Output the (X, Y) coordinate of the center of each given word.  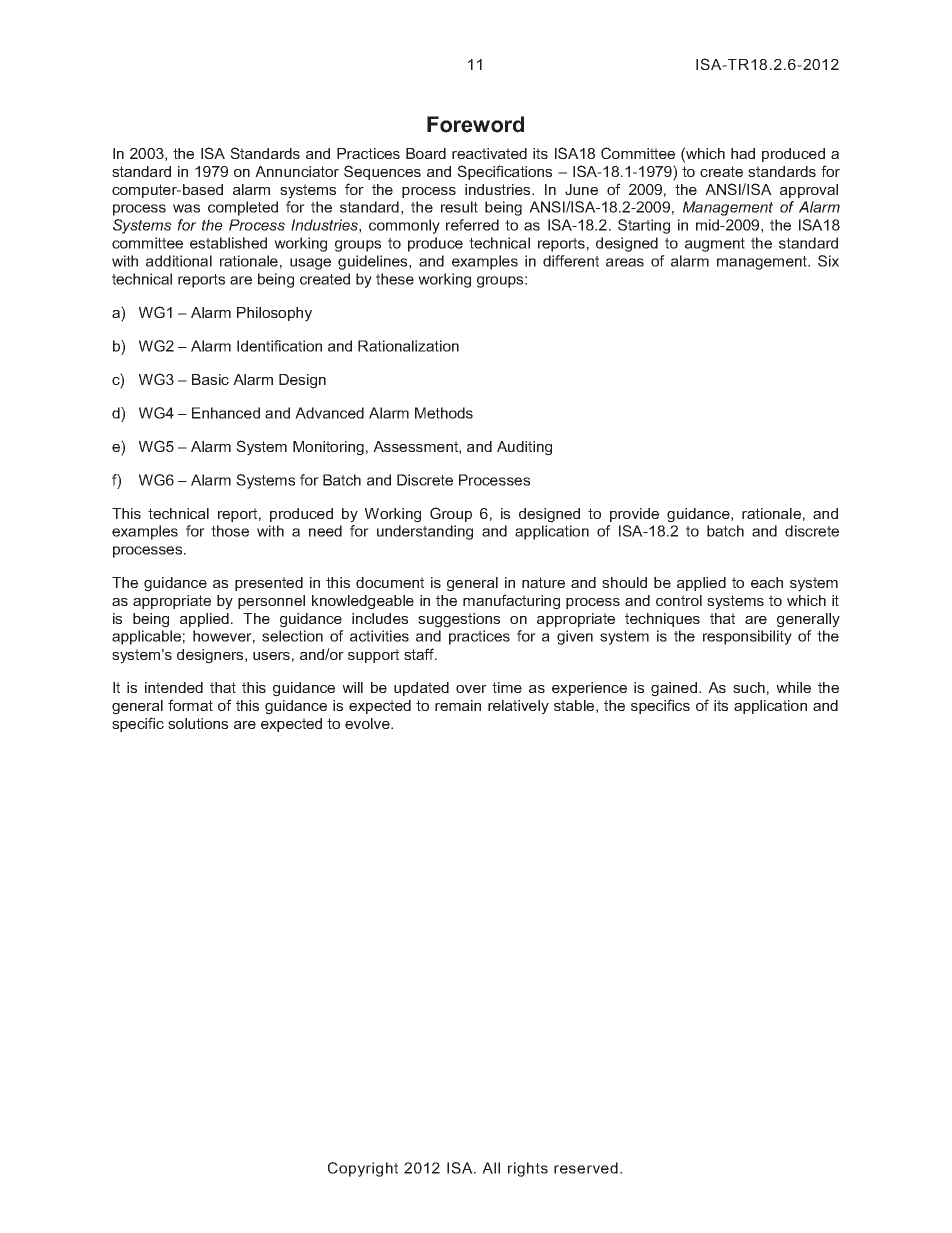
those (230, 531)
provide (634, 515)
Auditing (524, 448)
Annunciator (297, 171)
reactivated (489, 153)
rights (528, 1169)
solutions (198, 723)
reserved (586, 1168)
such (749, 687)
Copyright (363, 1169)
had (743, 153)
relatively (518, 707)
